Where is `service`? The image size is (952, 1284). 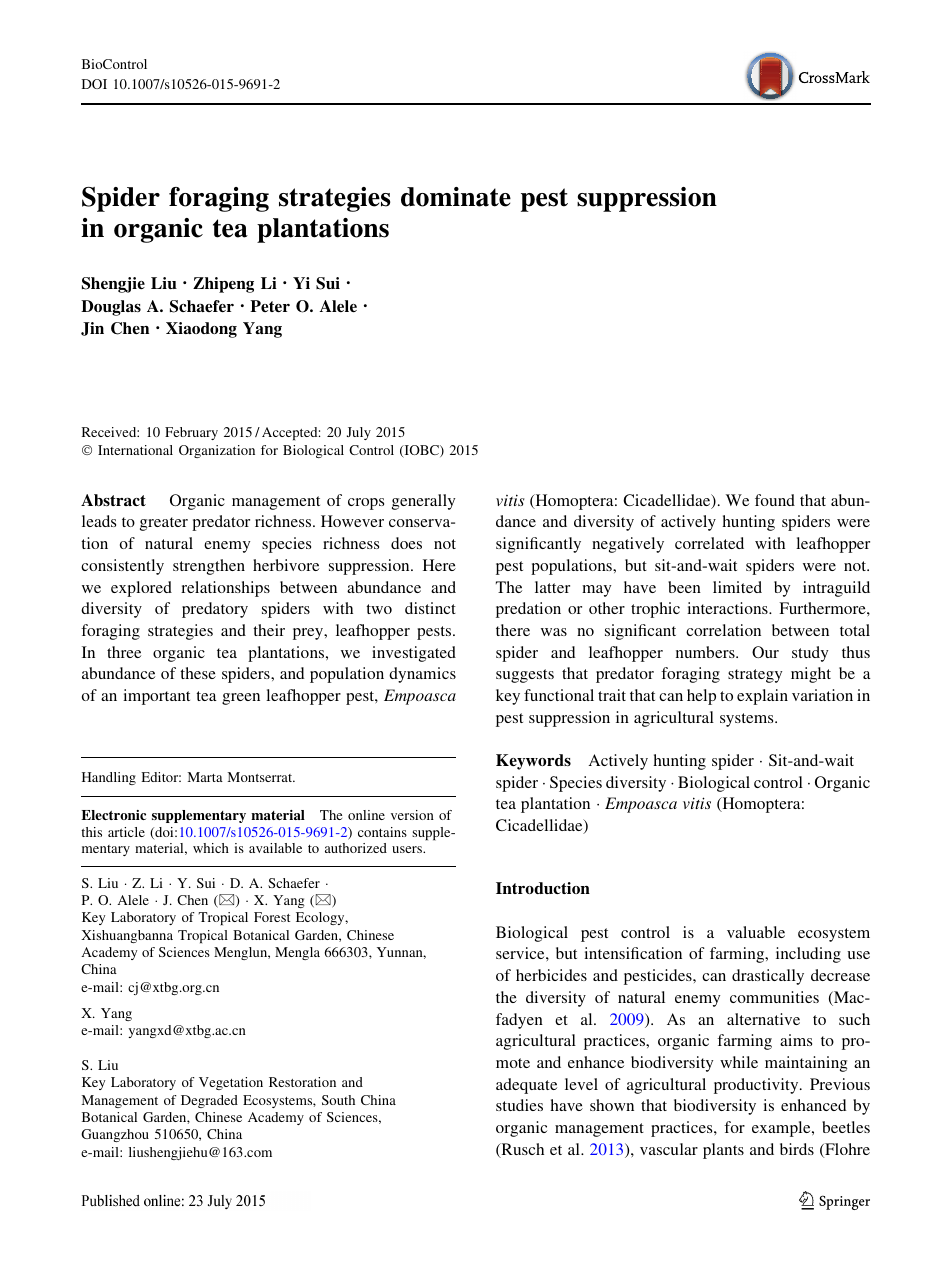 service is located at coordinates (521, 953).
